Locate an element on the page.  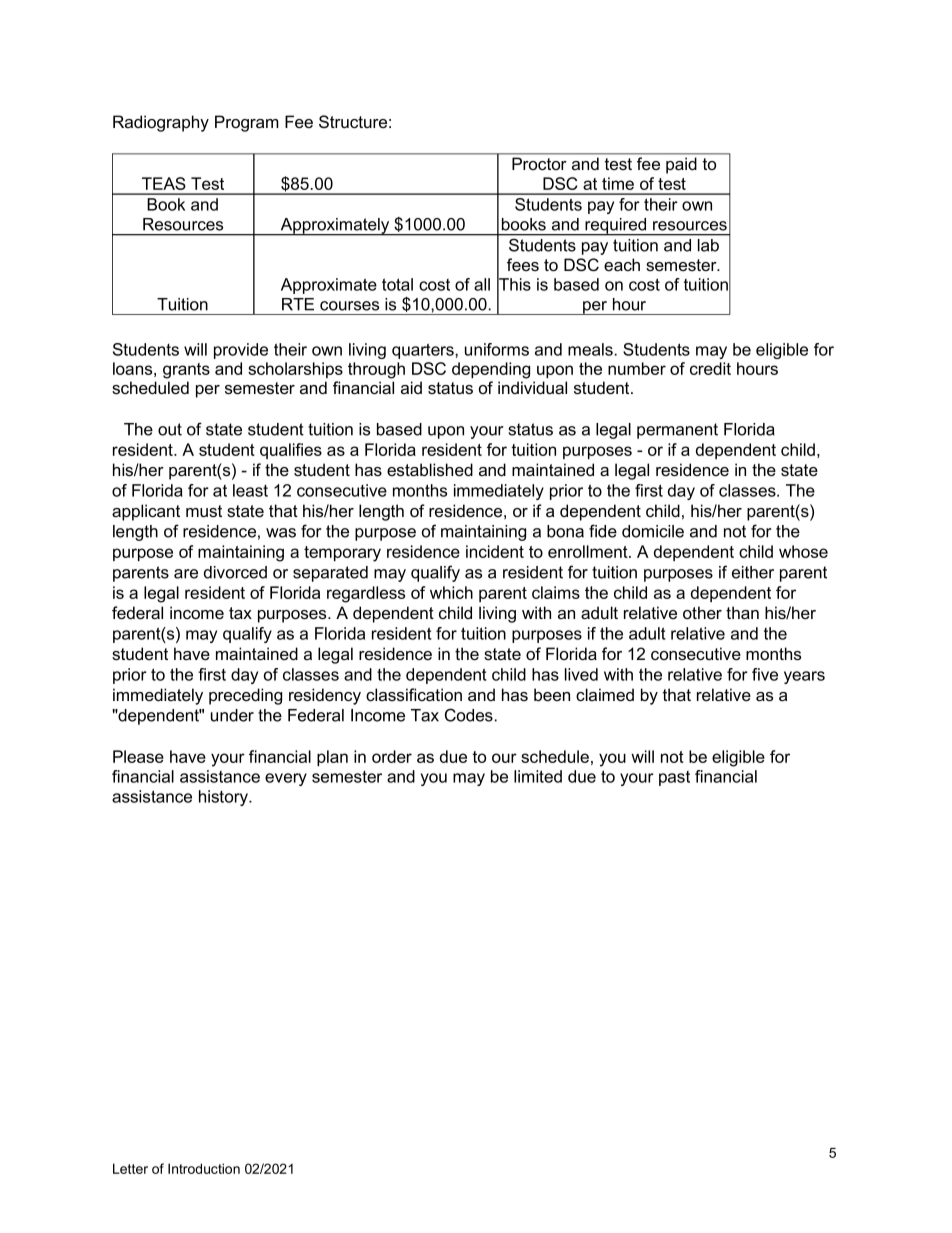
must is located at coordinates (204, 511).
